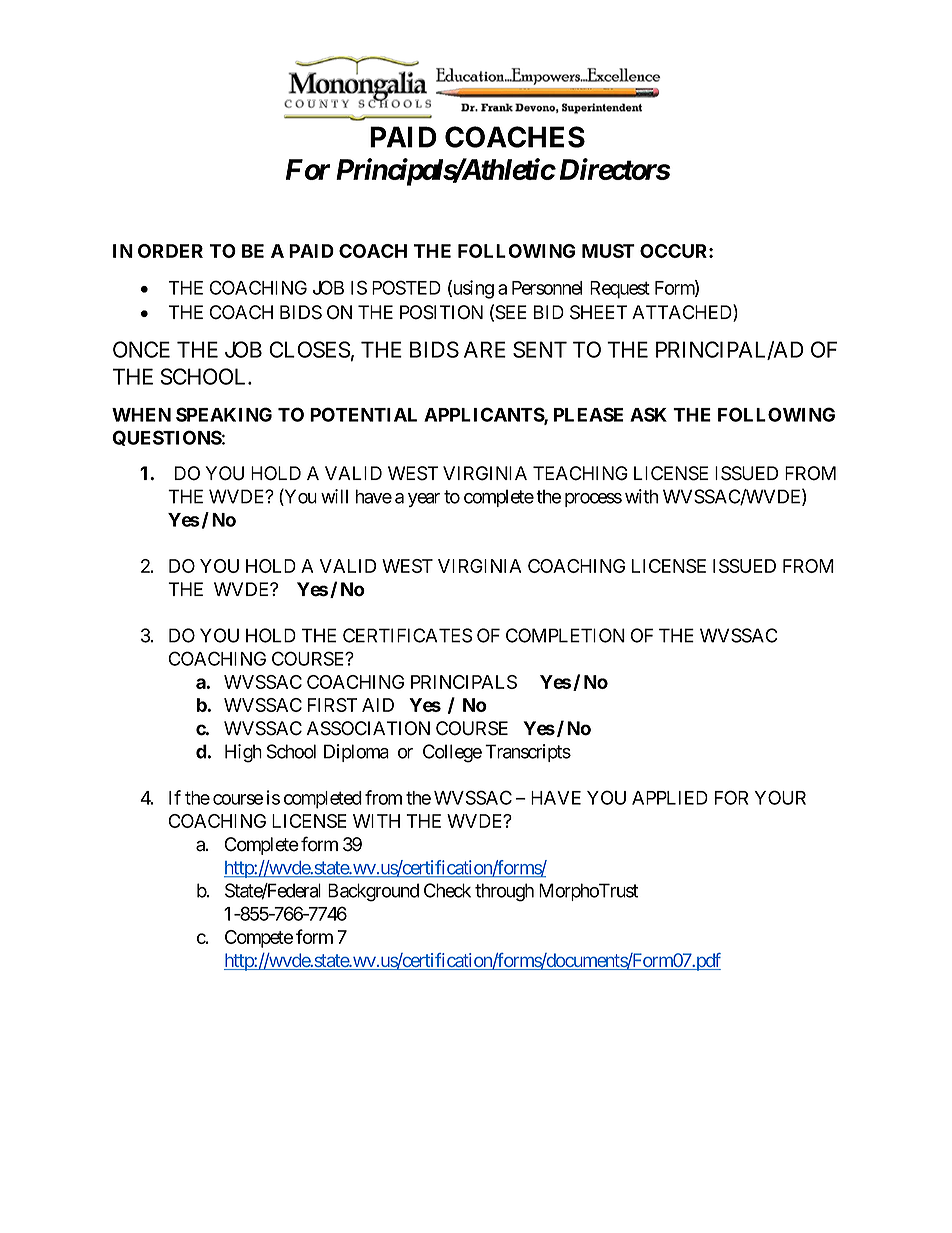 The image size is (952, 1233). I want to click on SPEAKING, so click(224, 414).
